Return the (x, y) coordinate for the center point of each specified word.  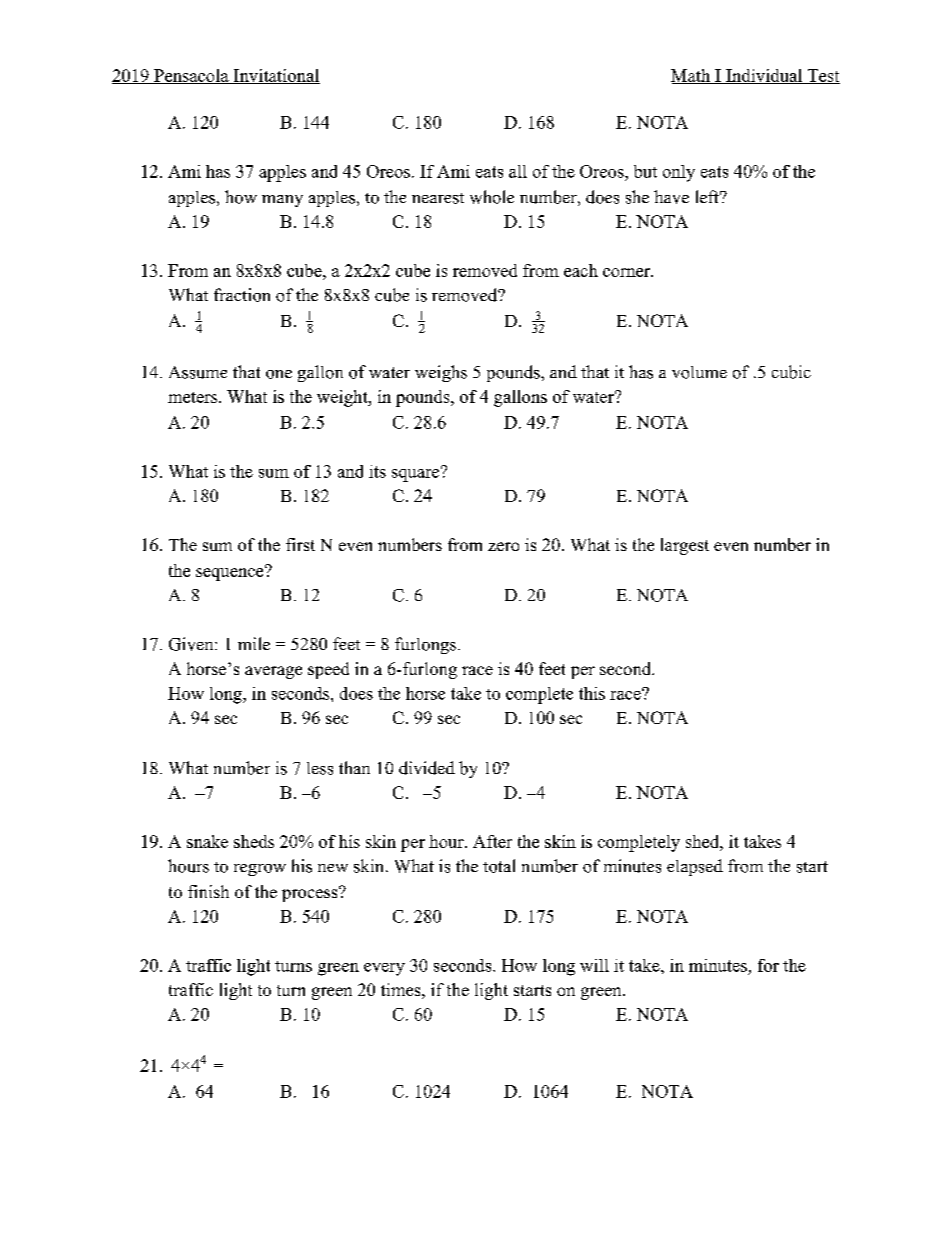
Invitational (275, 76)
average (273, 672)
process (311, 894)
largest (685, 546)
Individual (764, 76)
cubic (791, 372)
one (279, 374)
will (594, 965)
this (592, 693)
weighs (441, 373)
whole (492, 197)
